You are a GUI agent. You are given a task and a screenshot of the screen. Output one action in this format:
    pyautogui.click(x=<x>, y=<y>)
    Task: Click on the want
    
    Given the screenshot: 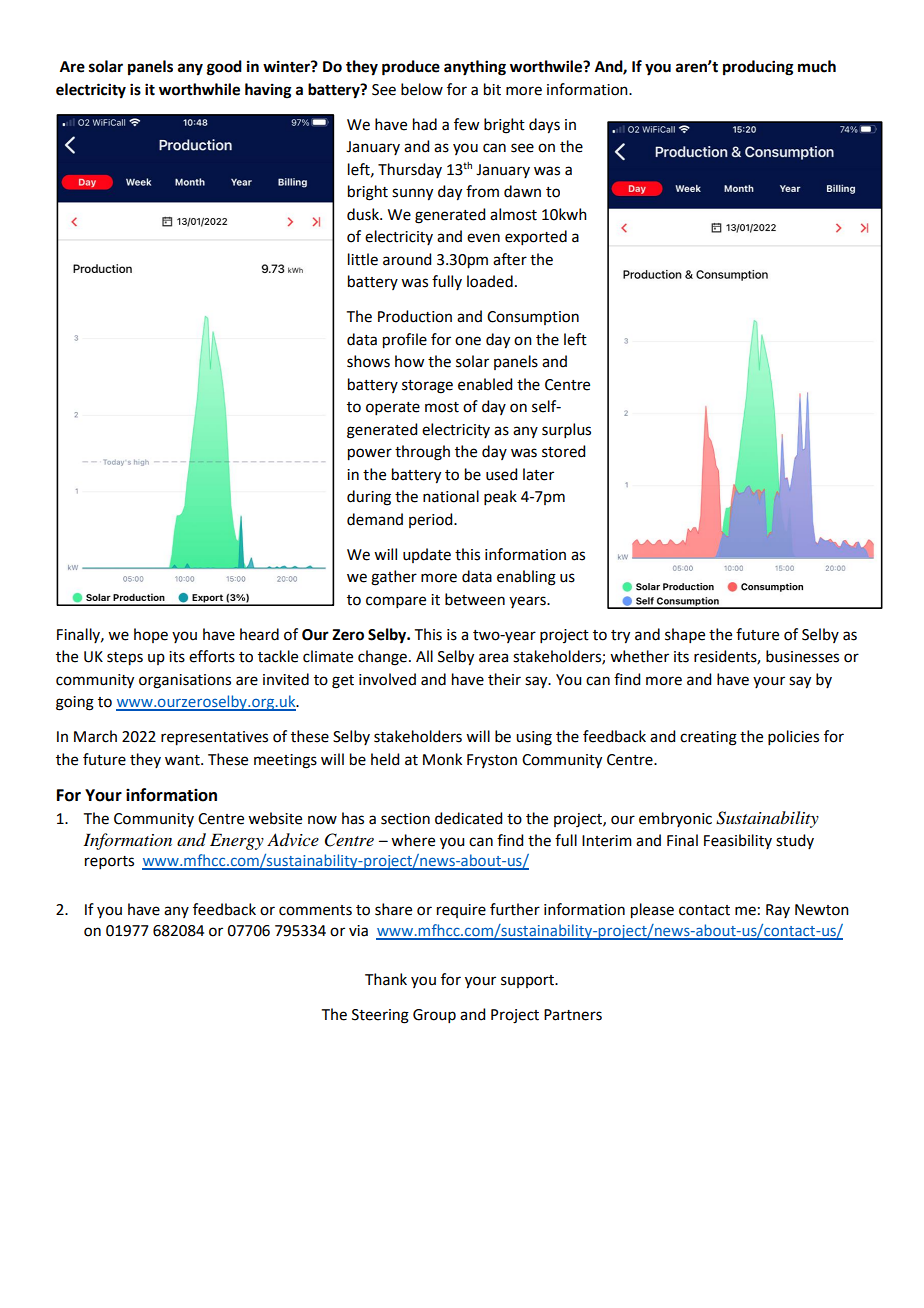 What is the action you would take?
    pyautogui.click(x=183, y=760)
